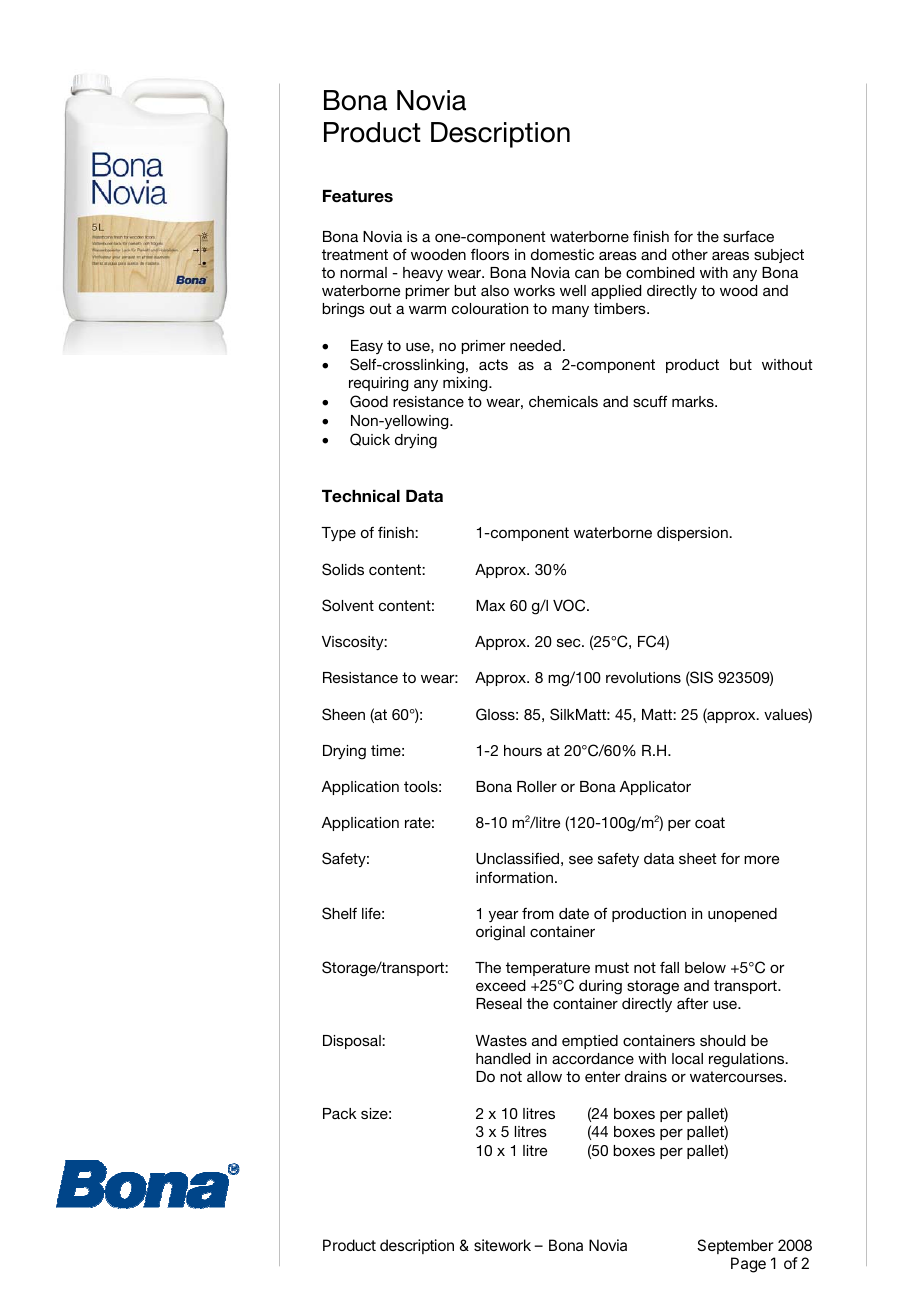 The image size is (924, 1308). Describe the element at coordinates (343, 569) in the screenshot. I see `Solids` at that location.
